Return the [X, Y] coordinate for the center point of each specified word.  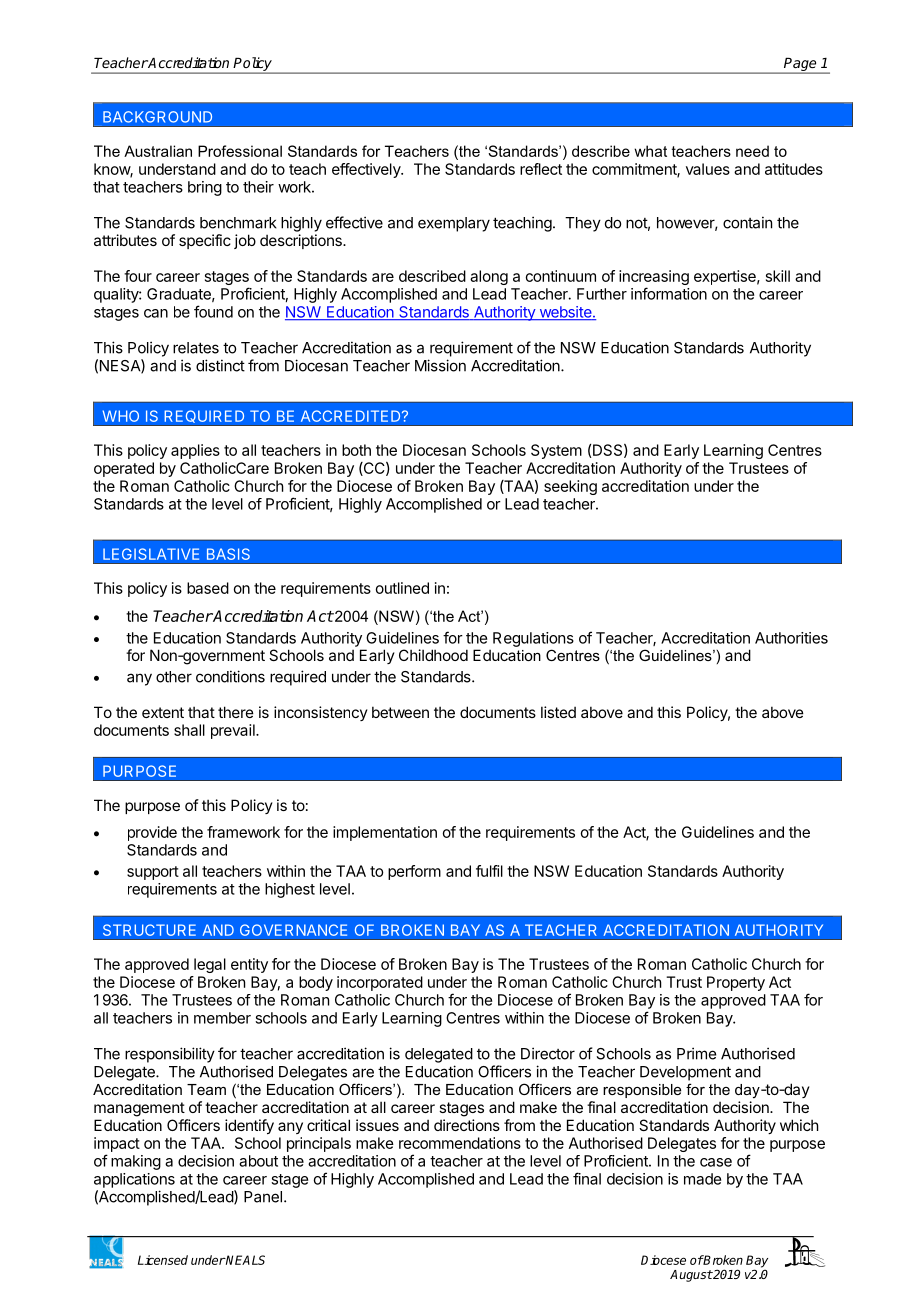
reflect [541, 169]
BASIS [228, 554]
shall [189, 730]
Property [736, 983]
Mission [440, 365]
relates [196, 348]
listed [558, 712]
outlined [402, 588]
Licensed [163, 1260]
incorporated [380, 983]
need [752, 151]
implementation [385, 833]
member [222, 1018]
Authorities [791, 638]
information [669, 293]
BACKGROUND [157, 117]
